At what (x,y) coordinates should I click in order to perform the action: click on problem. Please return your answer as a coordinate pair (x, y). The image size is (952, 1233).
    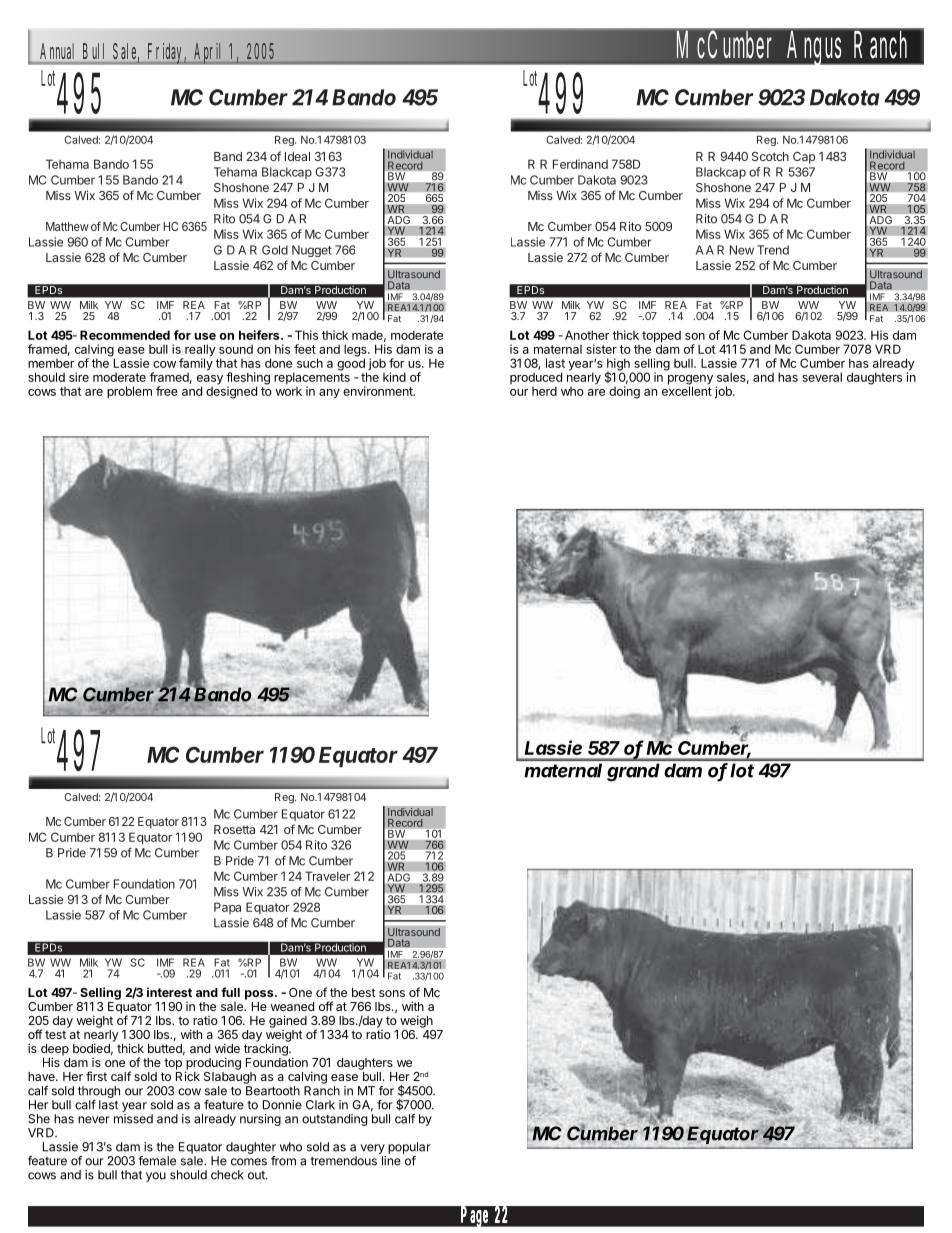
    Looking at the image, I should click on (129, 392).
